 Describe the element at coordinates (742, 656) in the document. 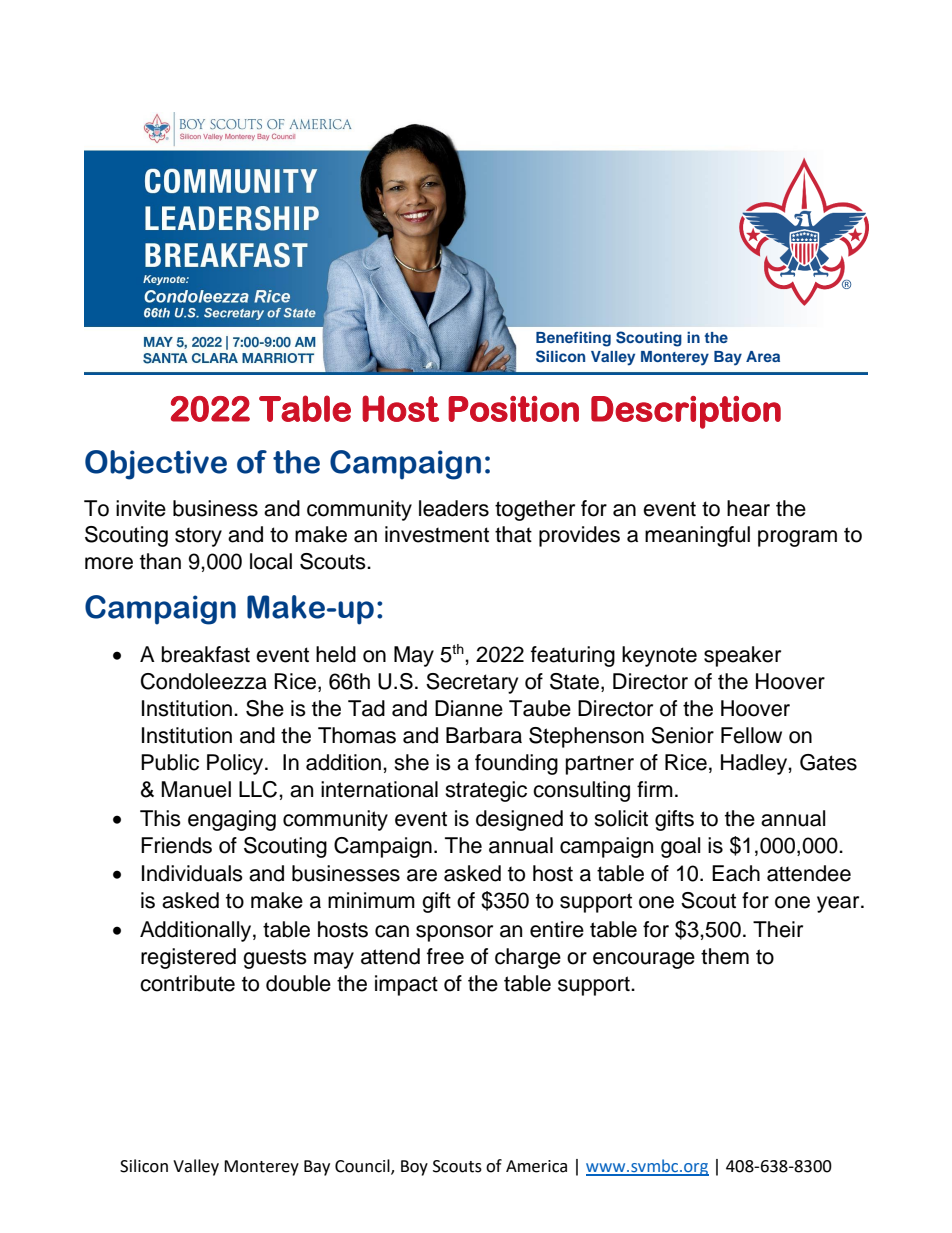

I see `speaker` at that location.
